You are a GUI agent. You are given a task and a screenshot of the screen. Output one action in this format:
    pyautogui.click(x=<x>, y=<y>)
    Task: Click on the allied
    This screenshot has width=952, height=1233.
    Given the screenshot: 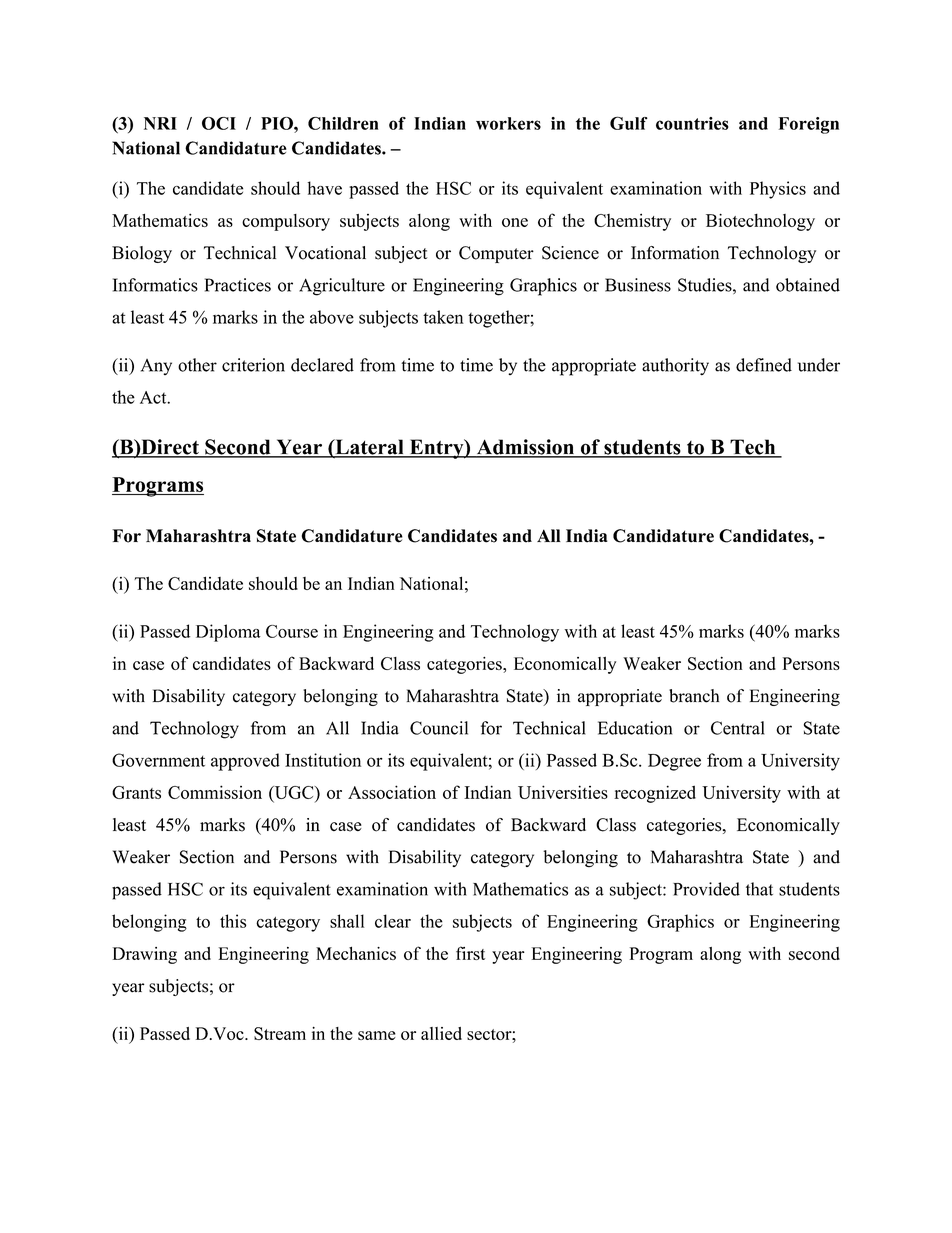 What is the action you would take?
    pyautogui.click(x=441, y=1033)
